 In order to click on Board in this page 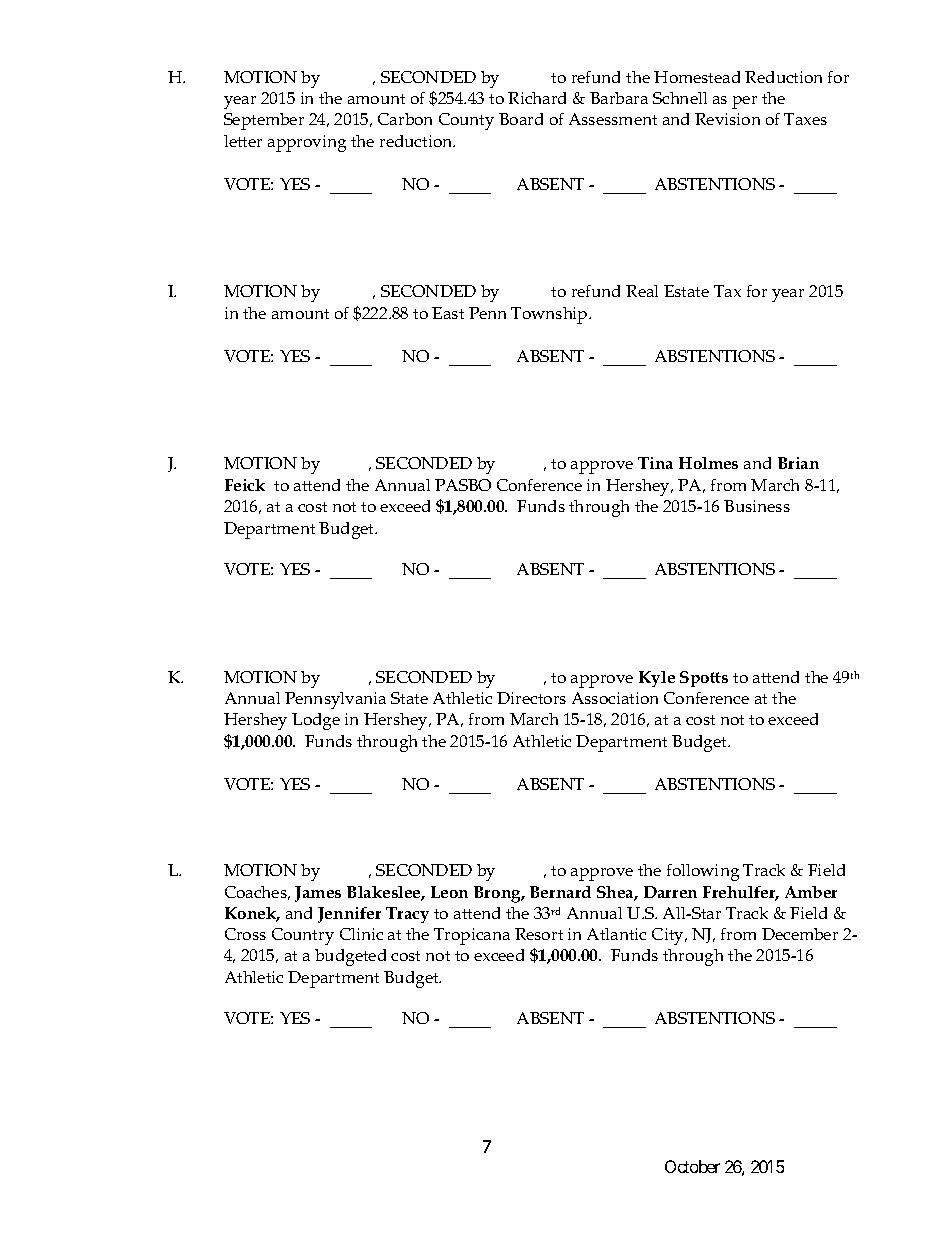, I will do `click(521, 119)`.
